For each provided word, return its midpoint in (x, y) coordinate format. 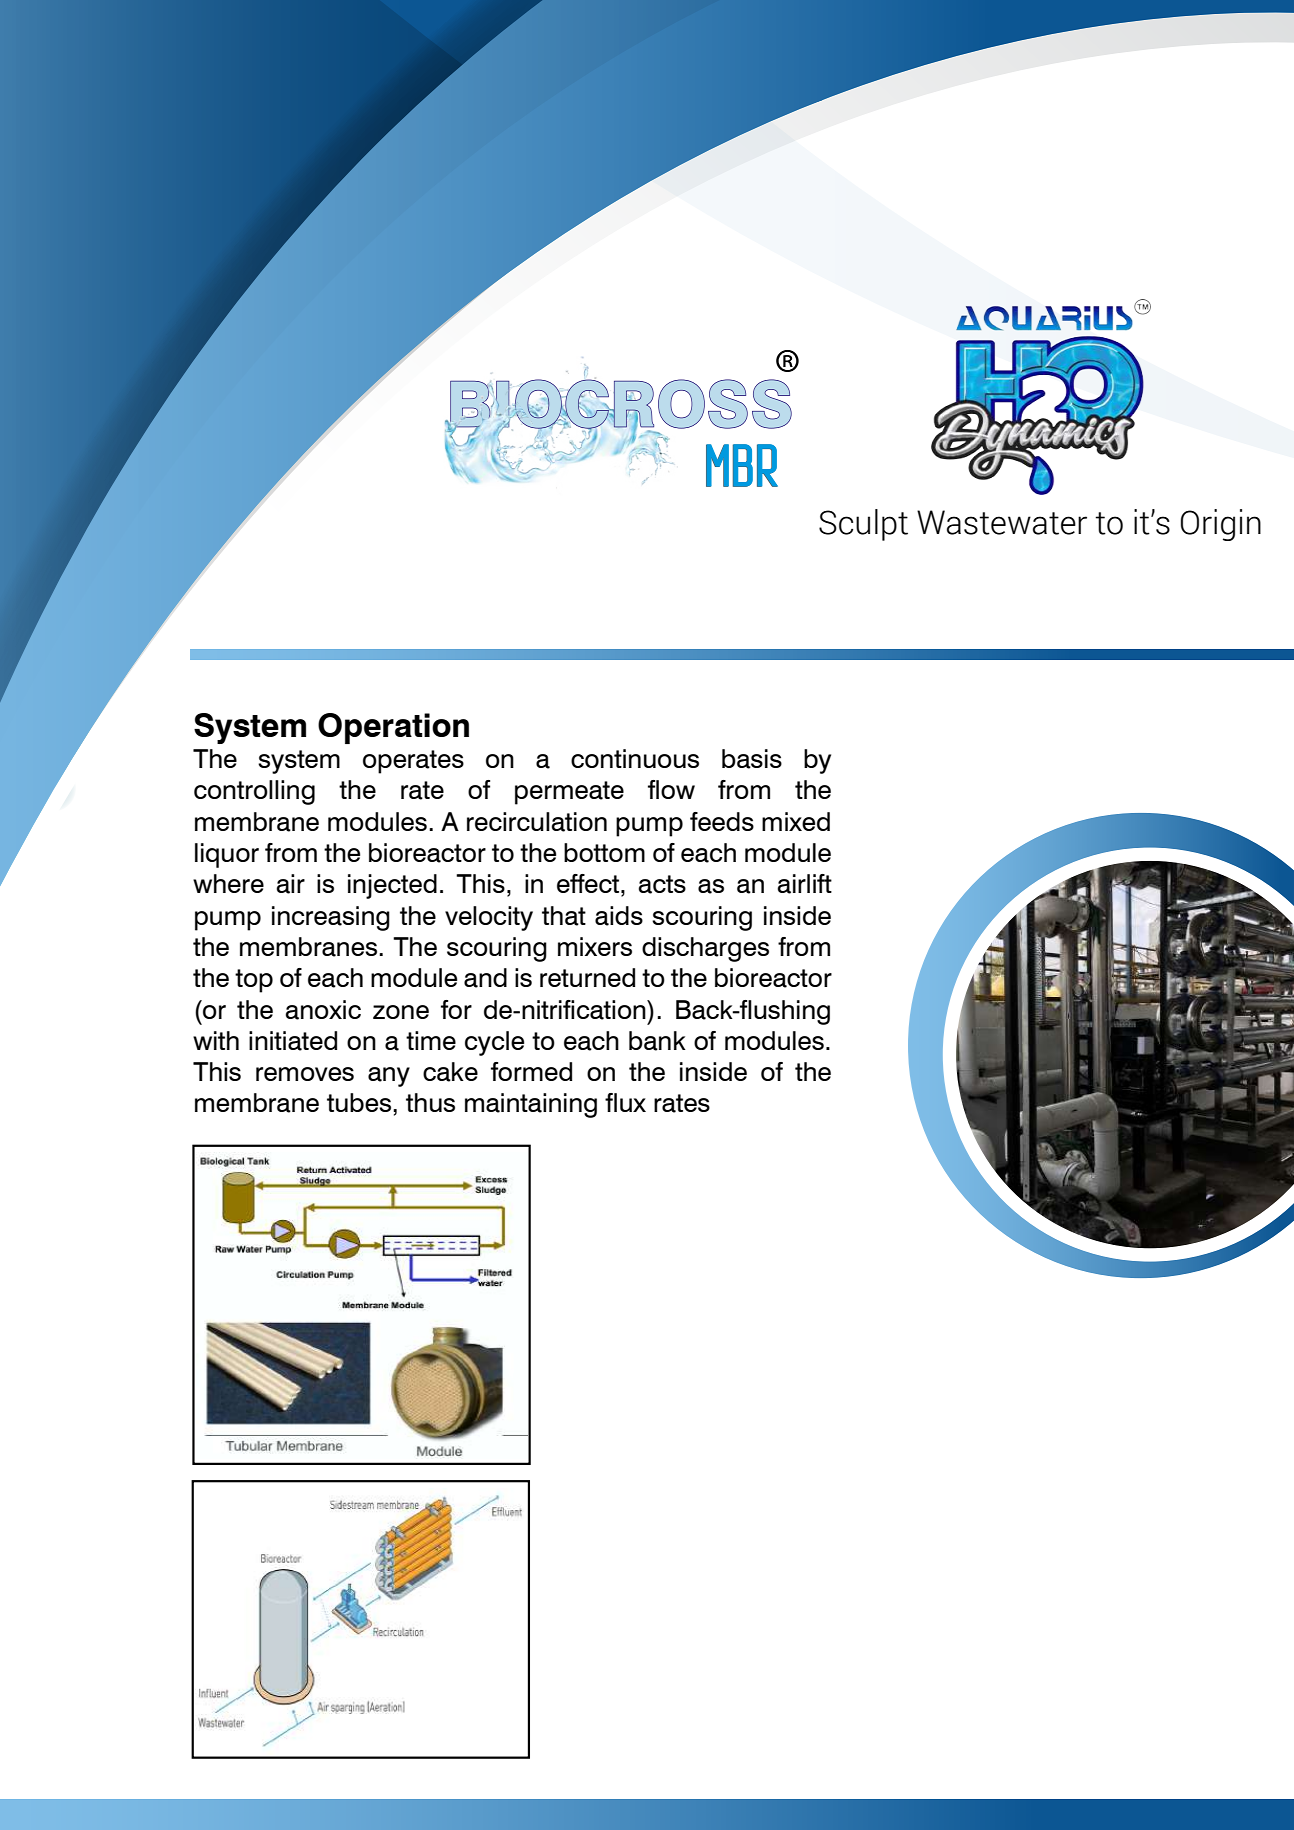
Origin (1221, 525)
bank (657, 1041)
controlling (254, 792)
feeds (722, 821)
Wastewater (1002, 522)
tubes (359, 1102)
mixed (796, 821)
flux (625, 1102)
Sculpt (863, 525)
